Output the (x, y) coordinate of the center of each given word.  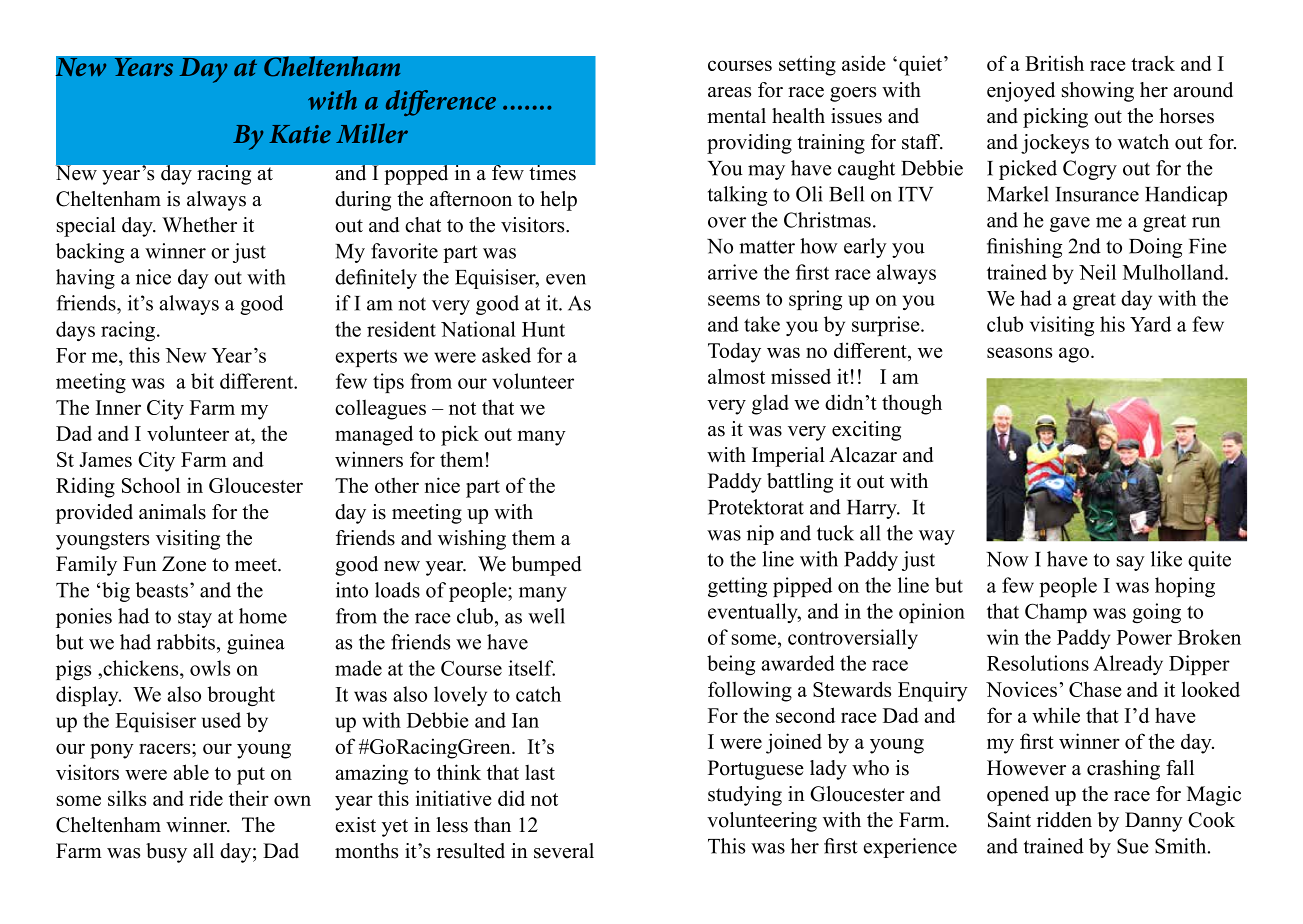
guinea (256, 644)
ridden (1064, 820)
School (151, 485)
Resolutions (1038, 663)
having (85, 279)
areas (729, 92)
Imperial (788, 457)
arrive (733, 272)
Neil (1097, 272)
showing (1098, 92)
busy (166, 853)
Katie (300, 134)
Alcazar (863, 455)
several (564, 851)
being (731, 665)
